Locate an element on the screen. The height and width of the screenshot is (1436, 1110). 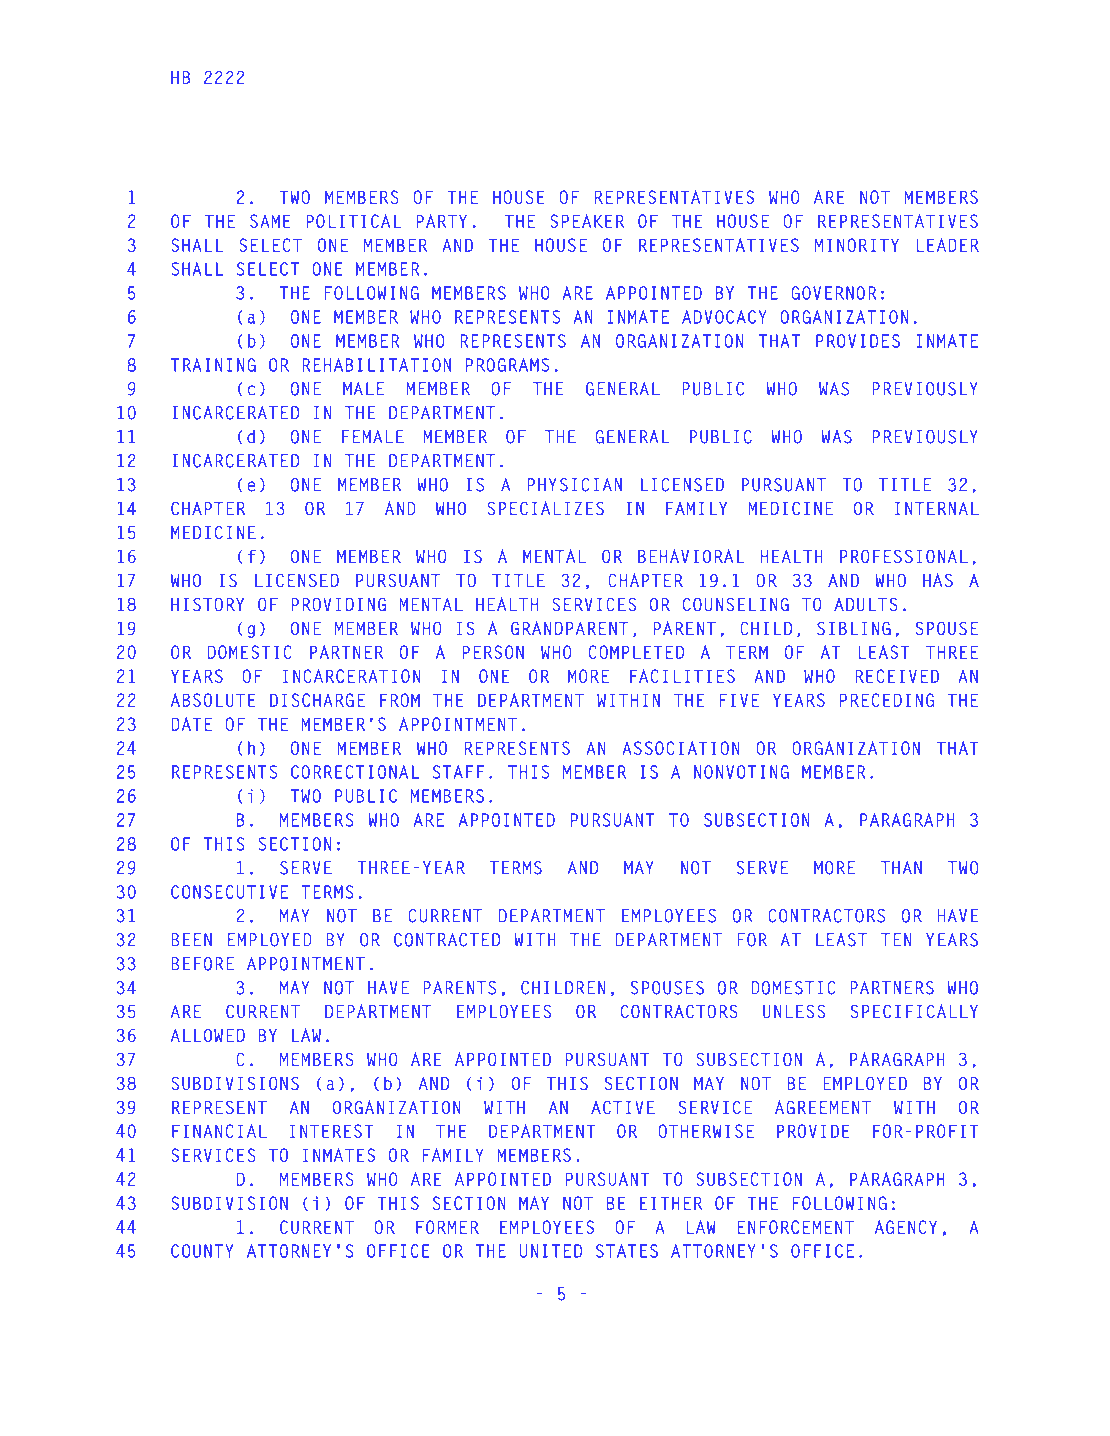
SPEAKER is located at coordinates (587, 221).
